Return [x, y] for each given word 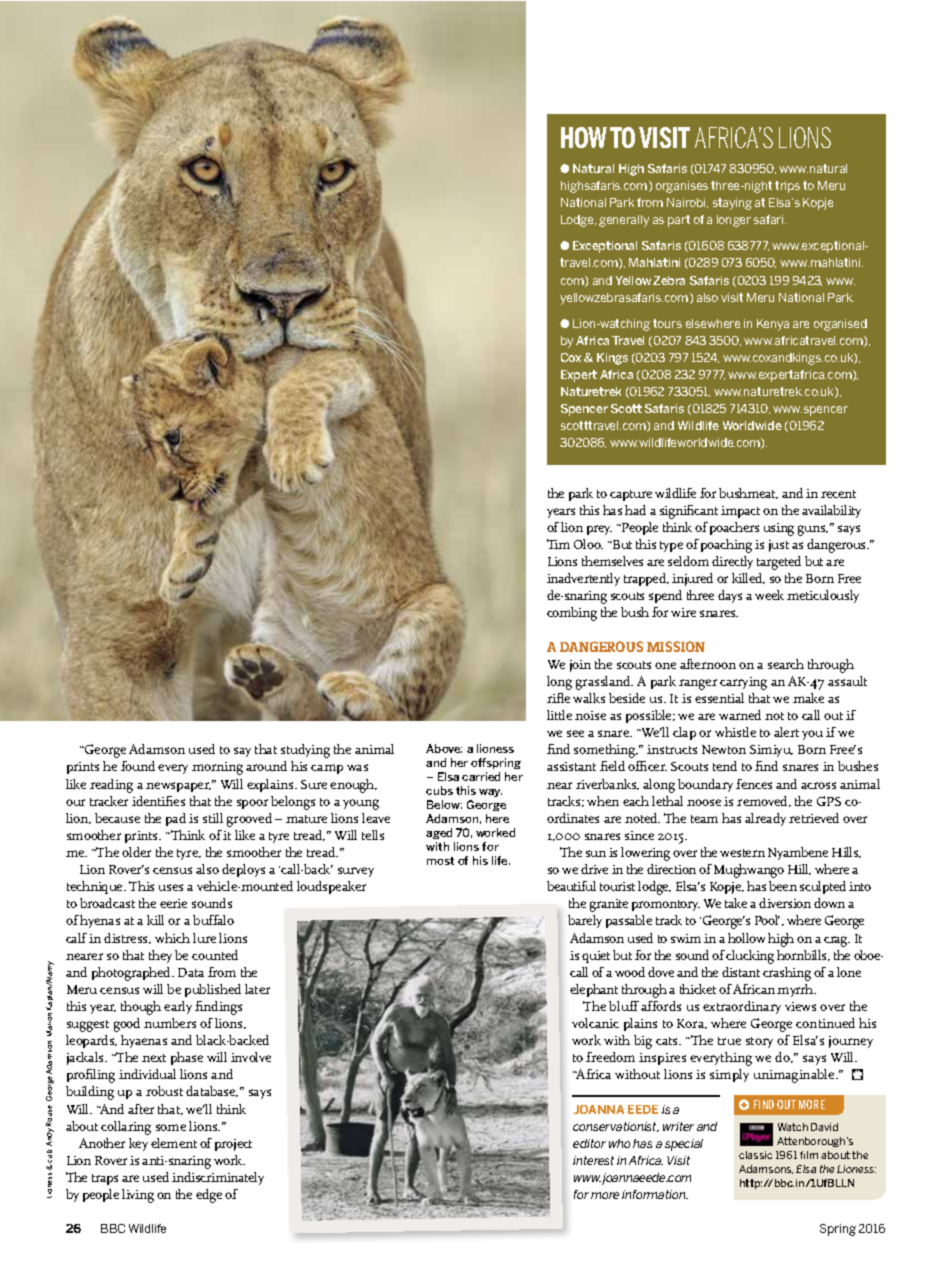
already [765, 819]
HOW [584, 137]
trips [787, 187]
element [174, 1143]
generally [624, 221]
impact [740, 512]
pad [176, 819]
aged [439, 833]
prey [599, 530]
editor [589, 1143]
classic [755, 1155]
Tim [558, 544]
